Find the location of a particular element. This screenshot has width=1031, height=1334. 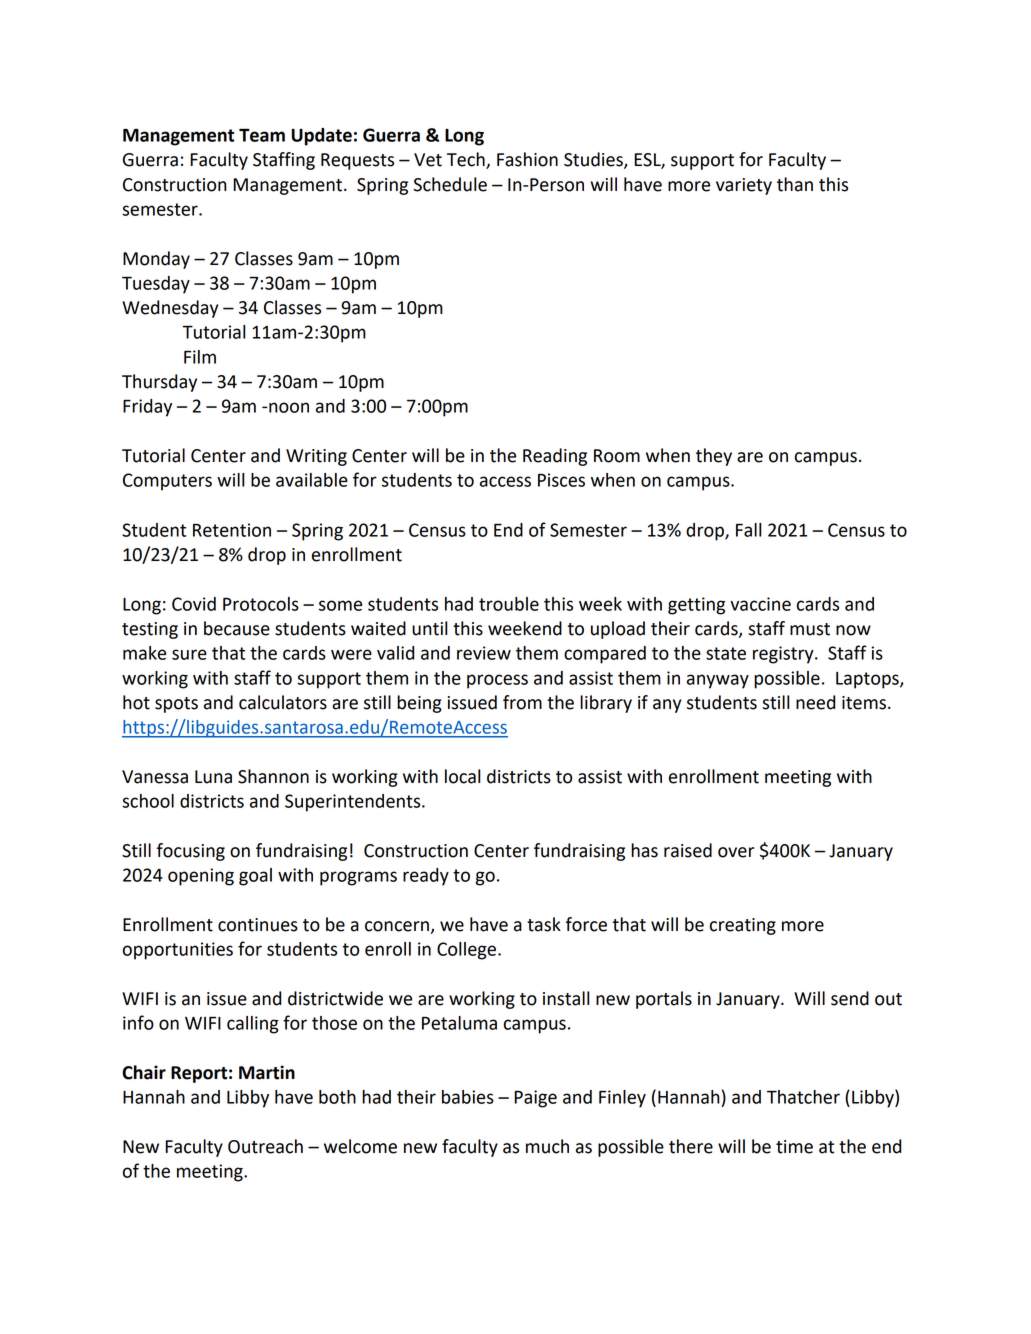

because is located at coordinates (237, 628).
